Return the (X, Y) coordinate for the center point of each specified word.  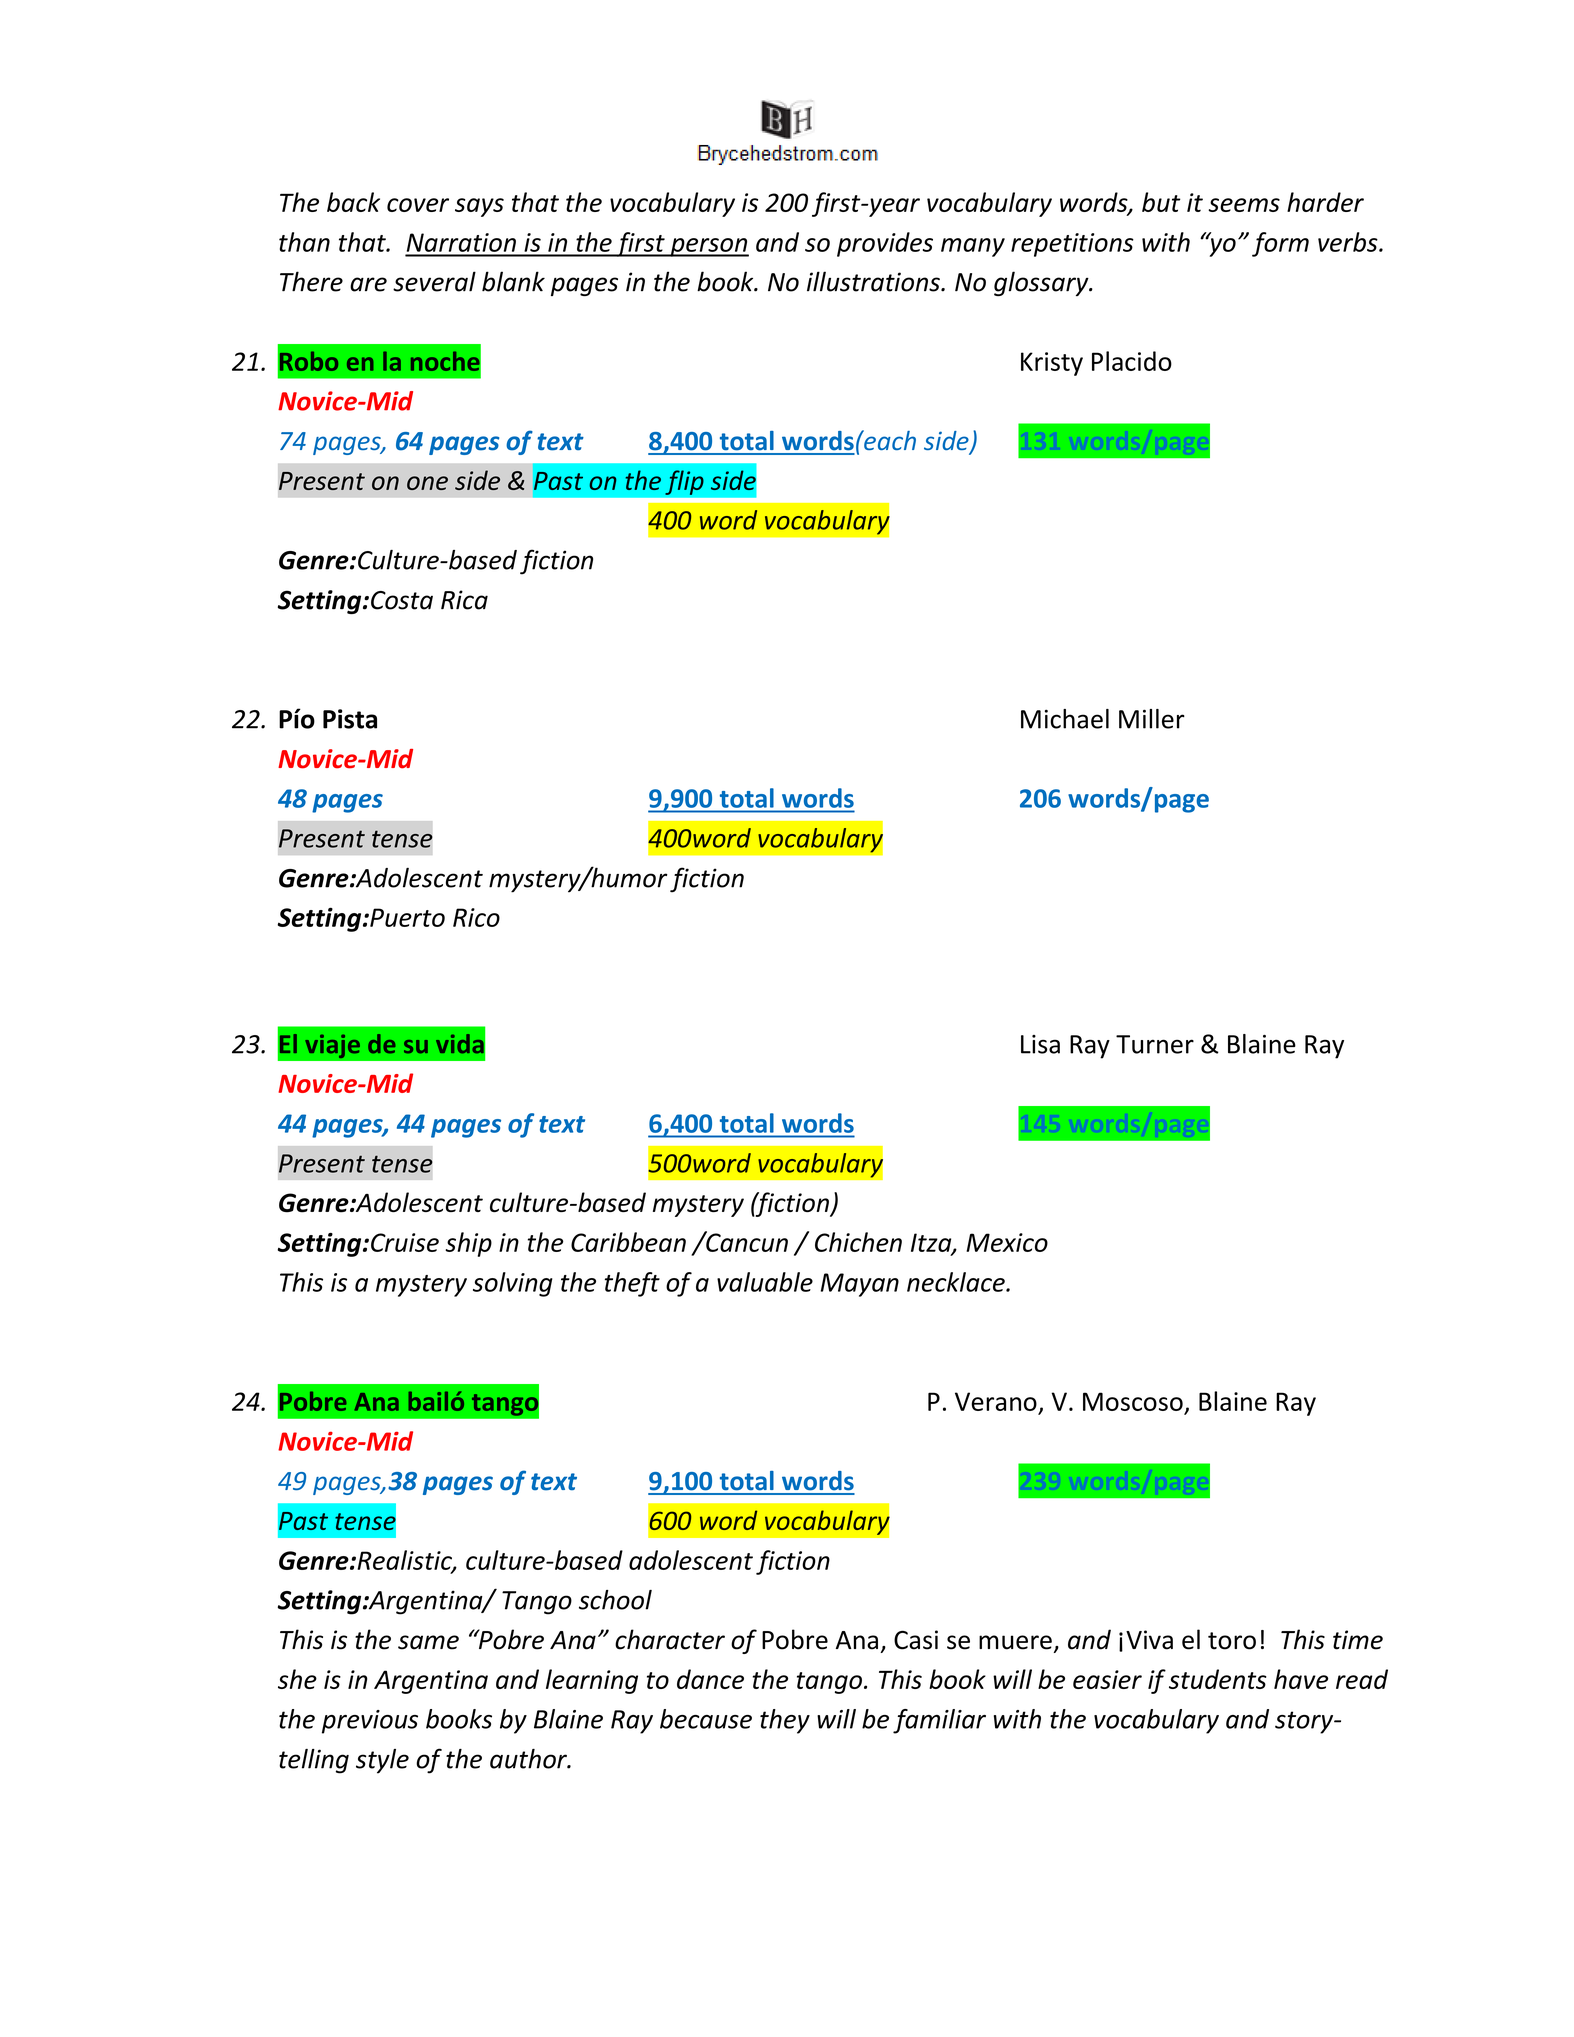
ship (468, 1244)
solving (513, 1284)
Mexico (1007, 1242)
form (1280, 244)
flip (684, 482)
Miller (1152, 719)
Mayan (860, 1285)
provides (885, 244)
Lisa (1040, 1044)
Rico (476, 917)
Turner (1155, 1044)
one (427, 483)
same (428, 1642)
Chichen (858, 1242)
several (434, 281)
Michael (1065, 719)
